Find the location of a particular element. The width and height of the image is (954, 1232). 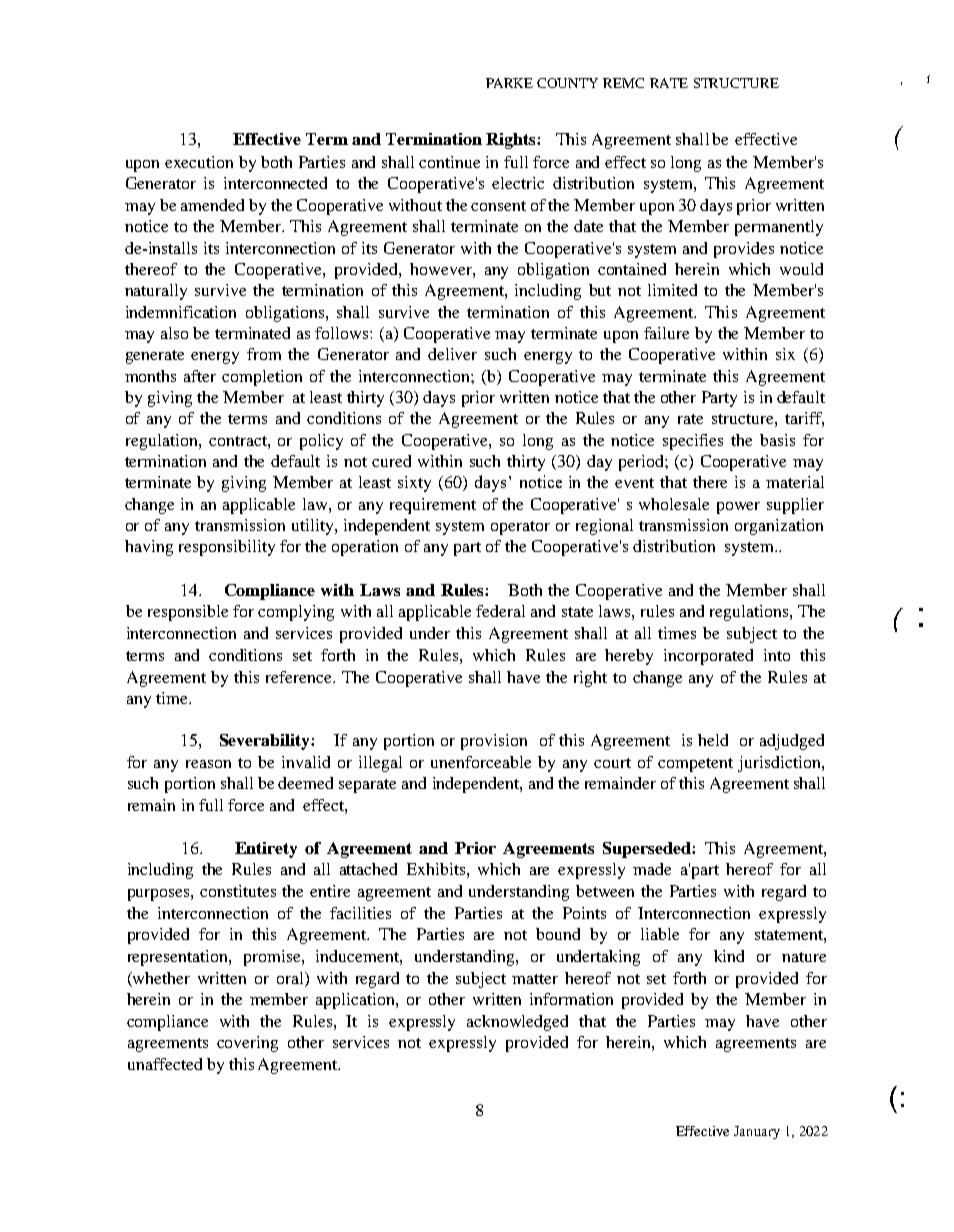

responsible is located at coordinates (188, 613).
